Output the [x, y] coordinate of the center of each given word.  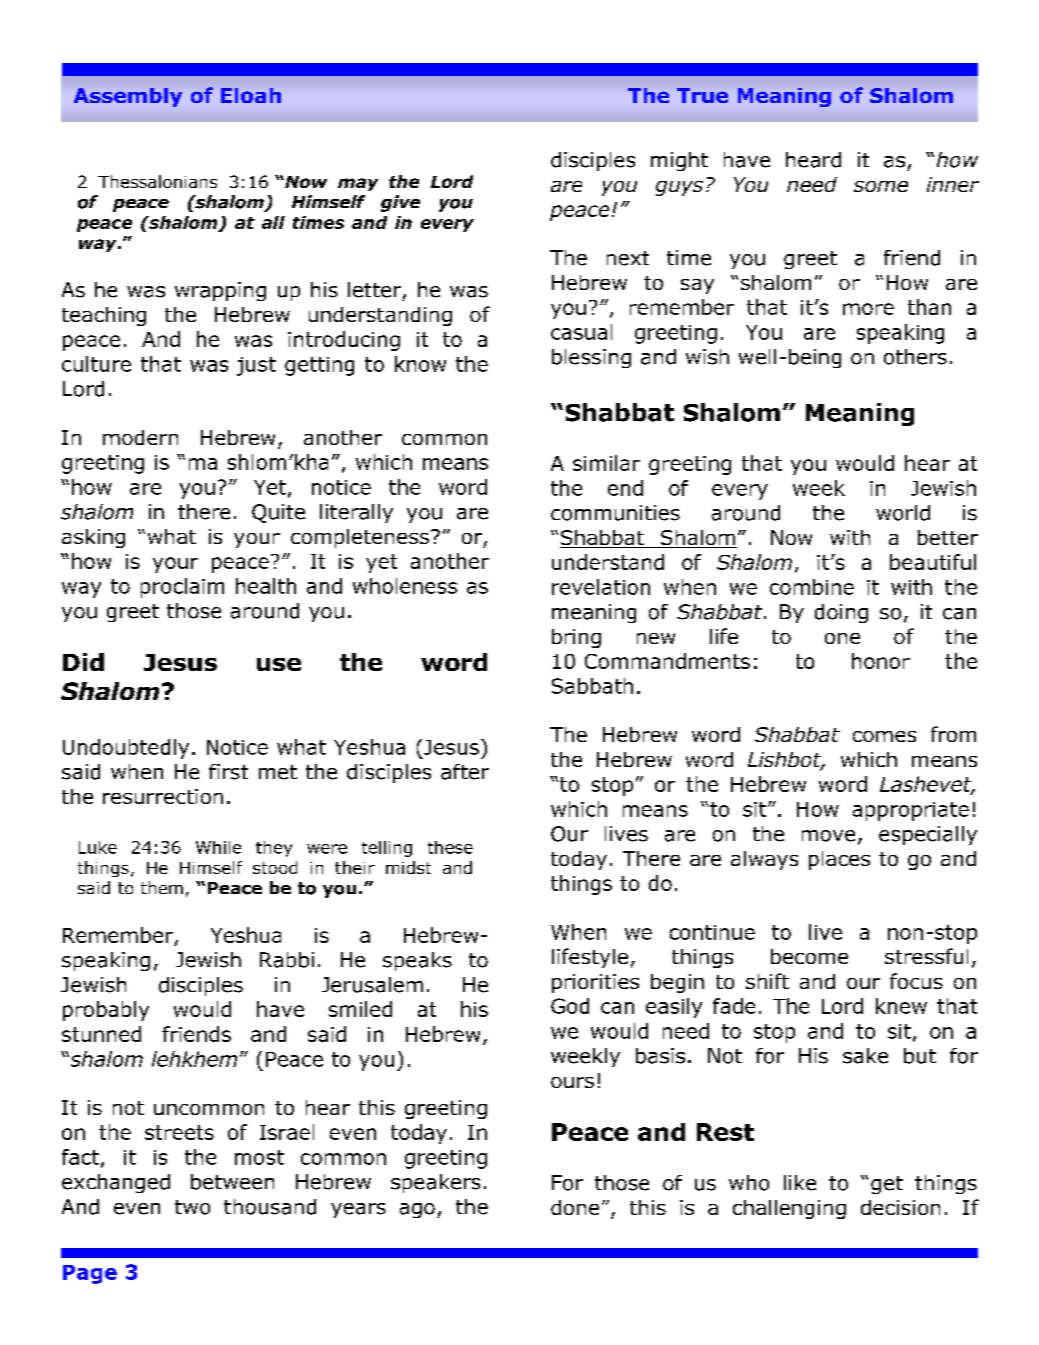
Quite [278, 513]
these [450, 847]
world [903, 513]
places [839, 860]
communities [615, 513]
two [192, 1207]
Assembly [128, 97]
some [881, 186]
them [162, 887]
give [400, 203]
